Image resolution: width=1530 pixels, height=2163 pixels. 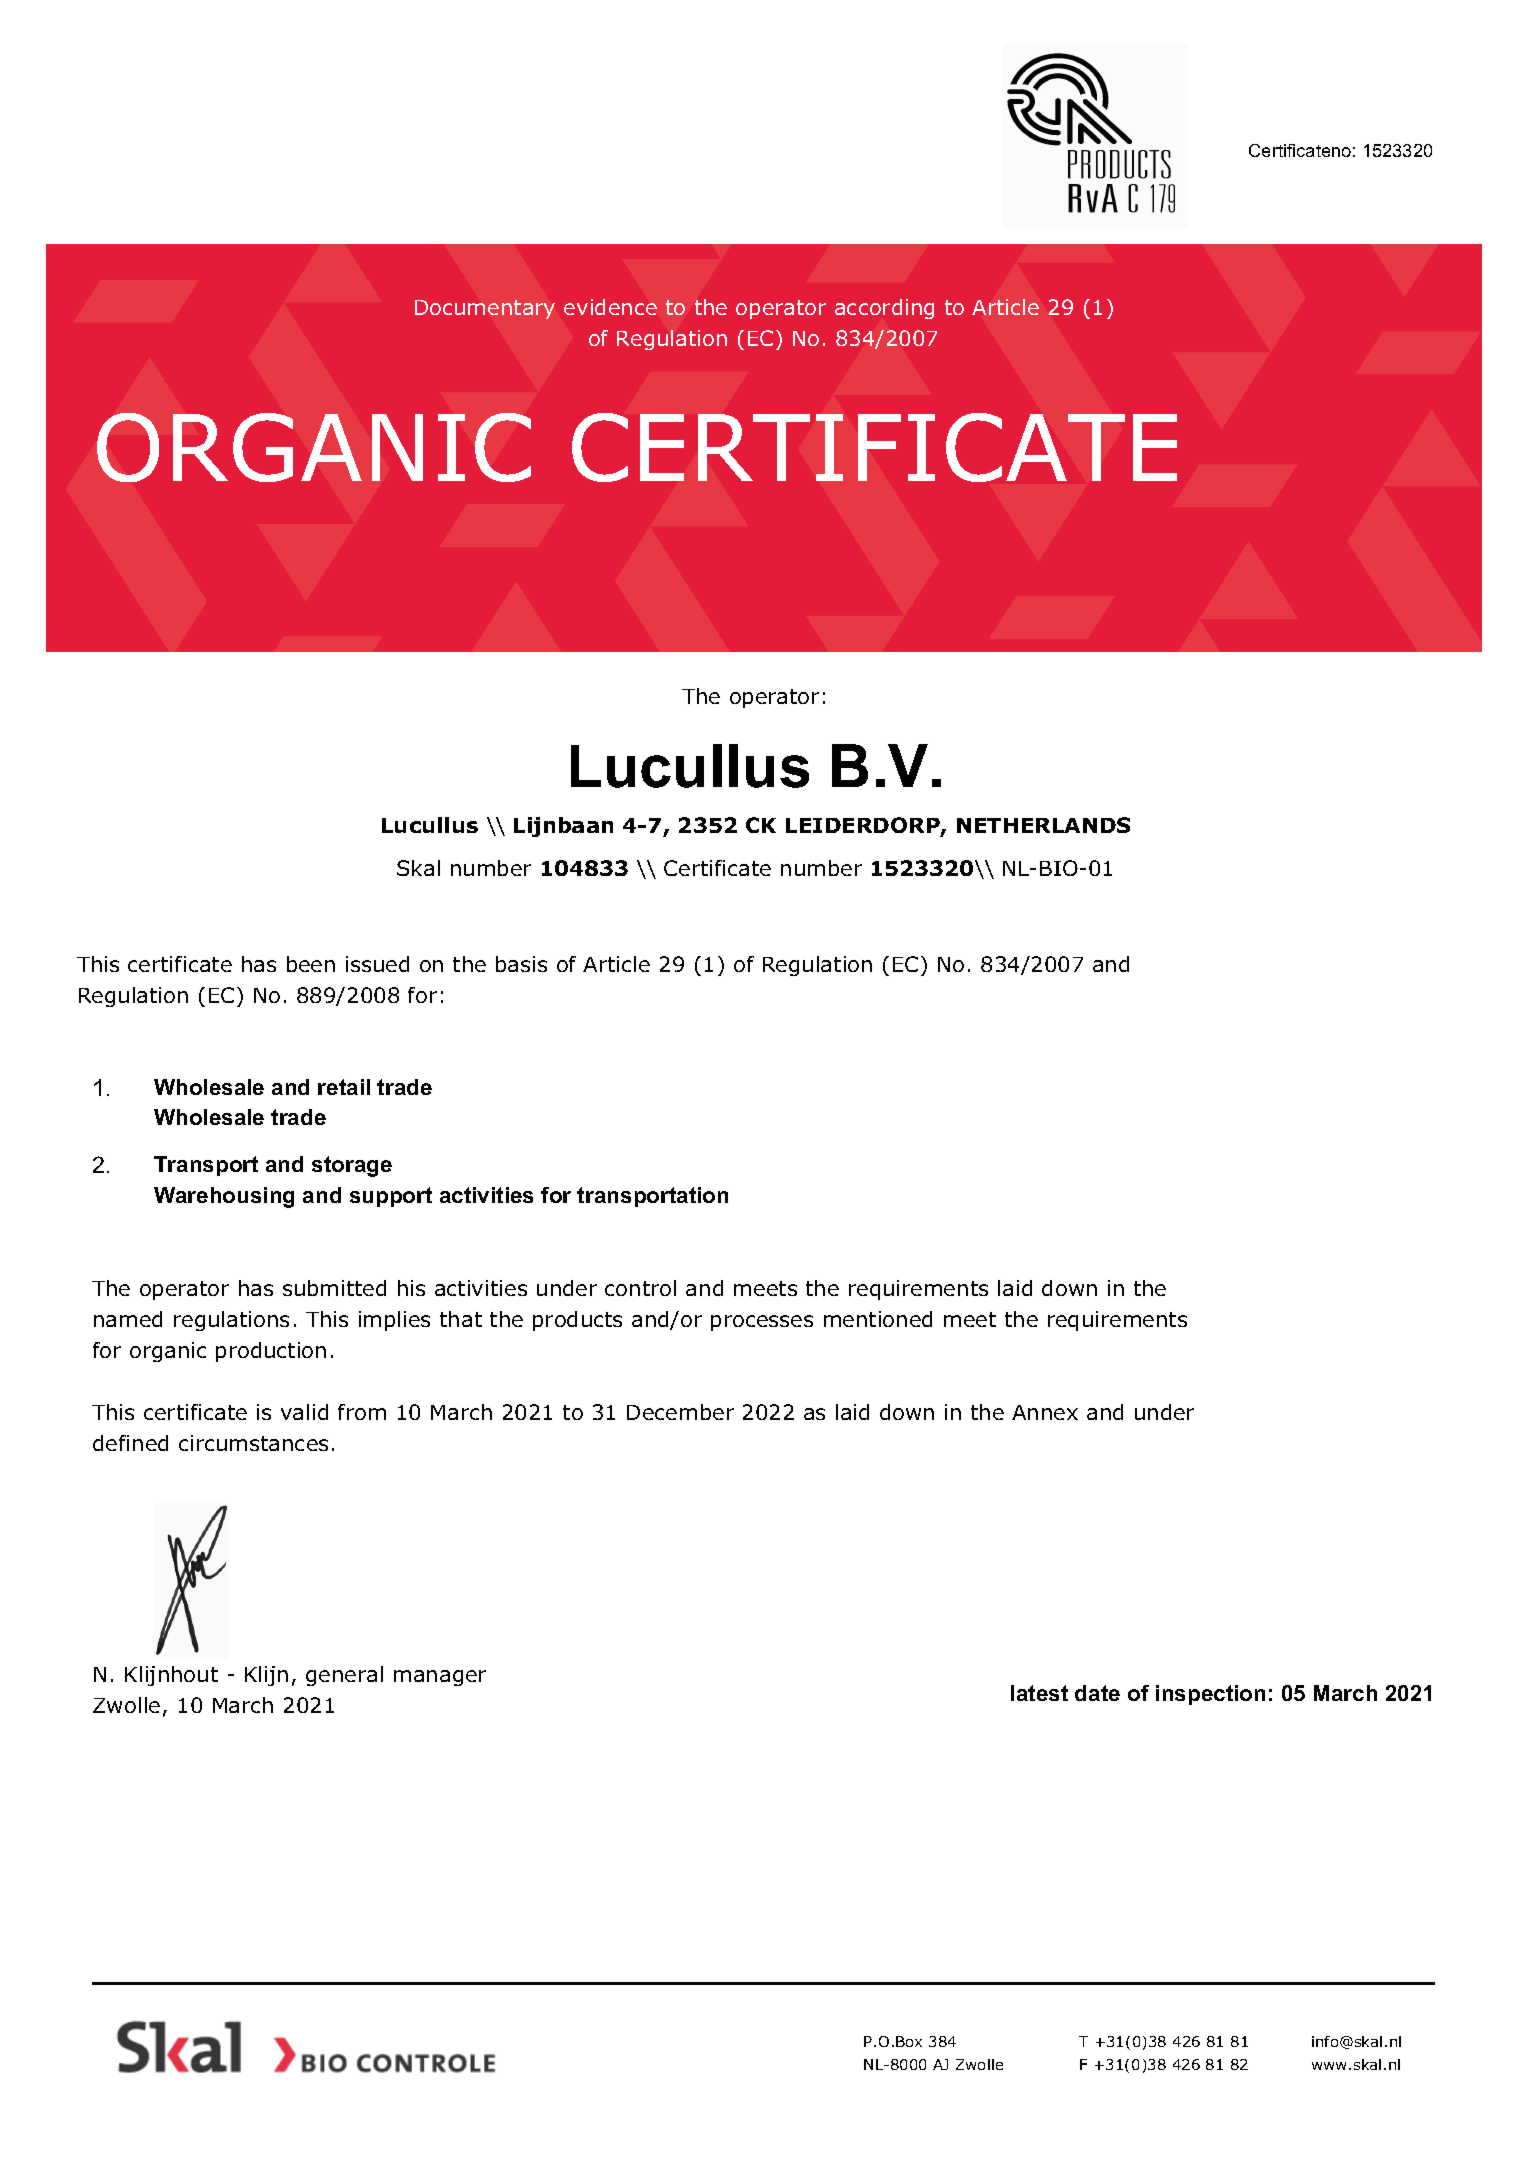 What do you see at coordinates (610, 307) in the screenshot?
I see `evidence` at bounding box center [610, 307].
